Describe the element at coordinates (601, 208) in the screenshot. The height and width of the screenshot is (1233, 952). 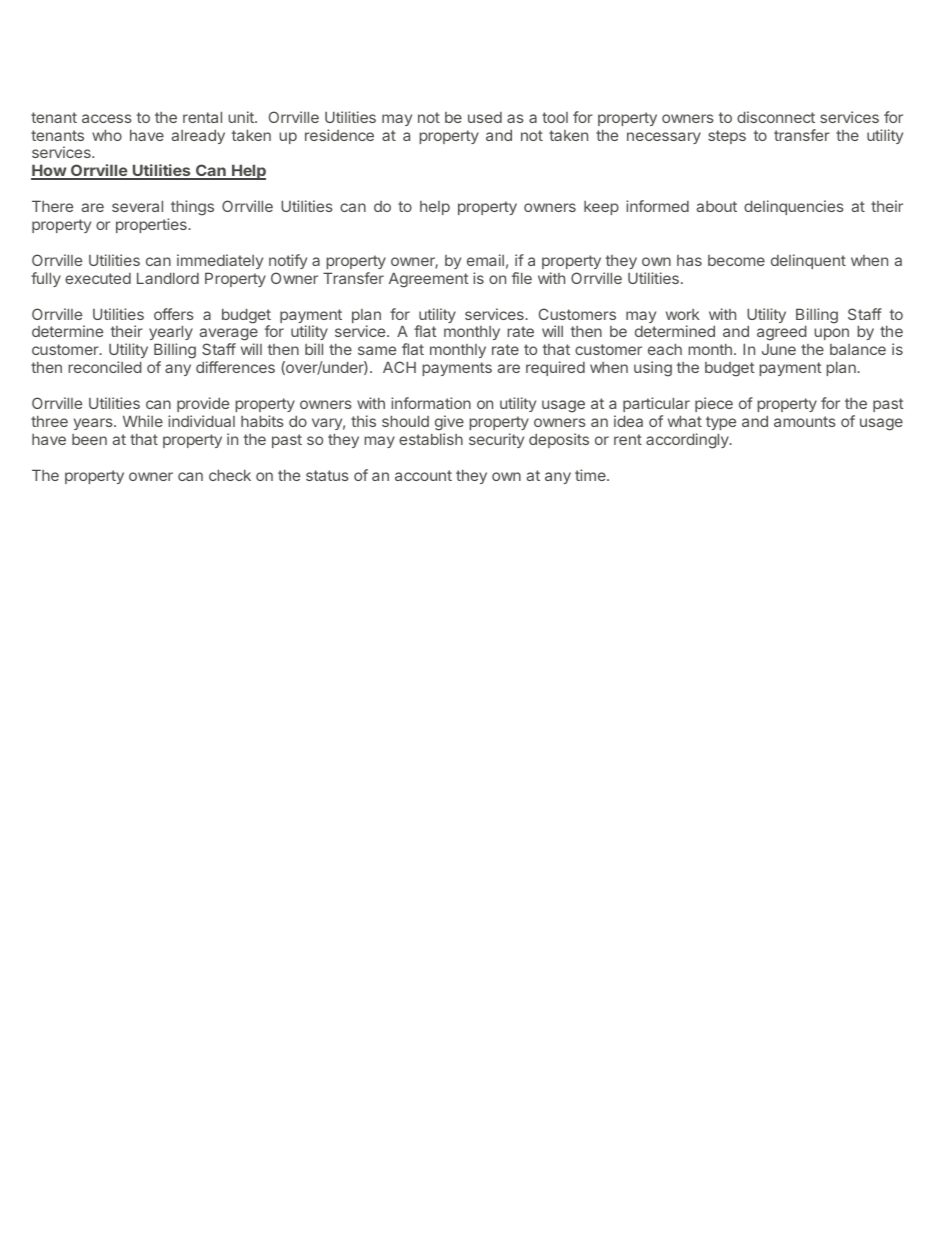
I see `keep` at that location.
